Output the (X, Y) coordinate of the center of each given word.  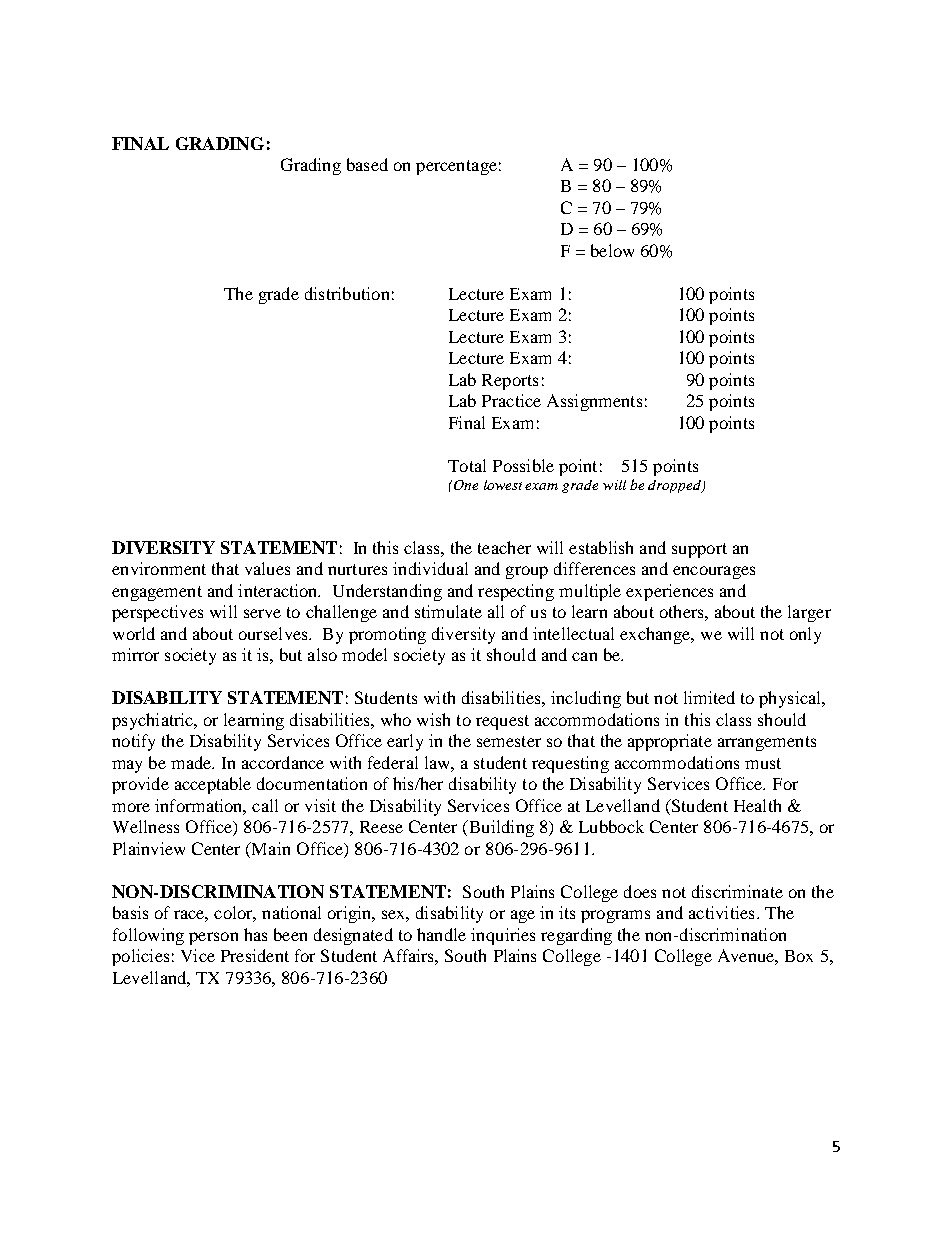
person (213, 938)
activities (721, 912)
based (367, 164)
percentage (456, 167)
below (612, 250)
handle (441, 934)
